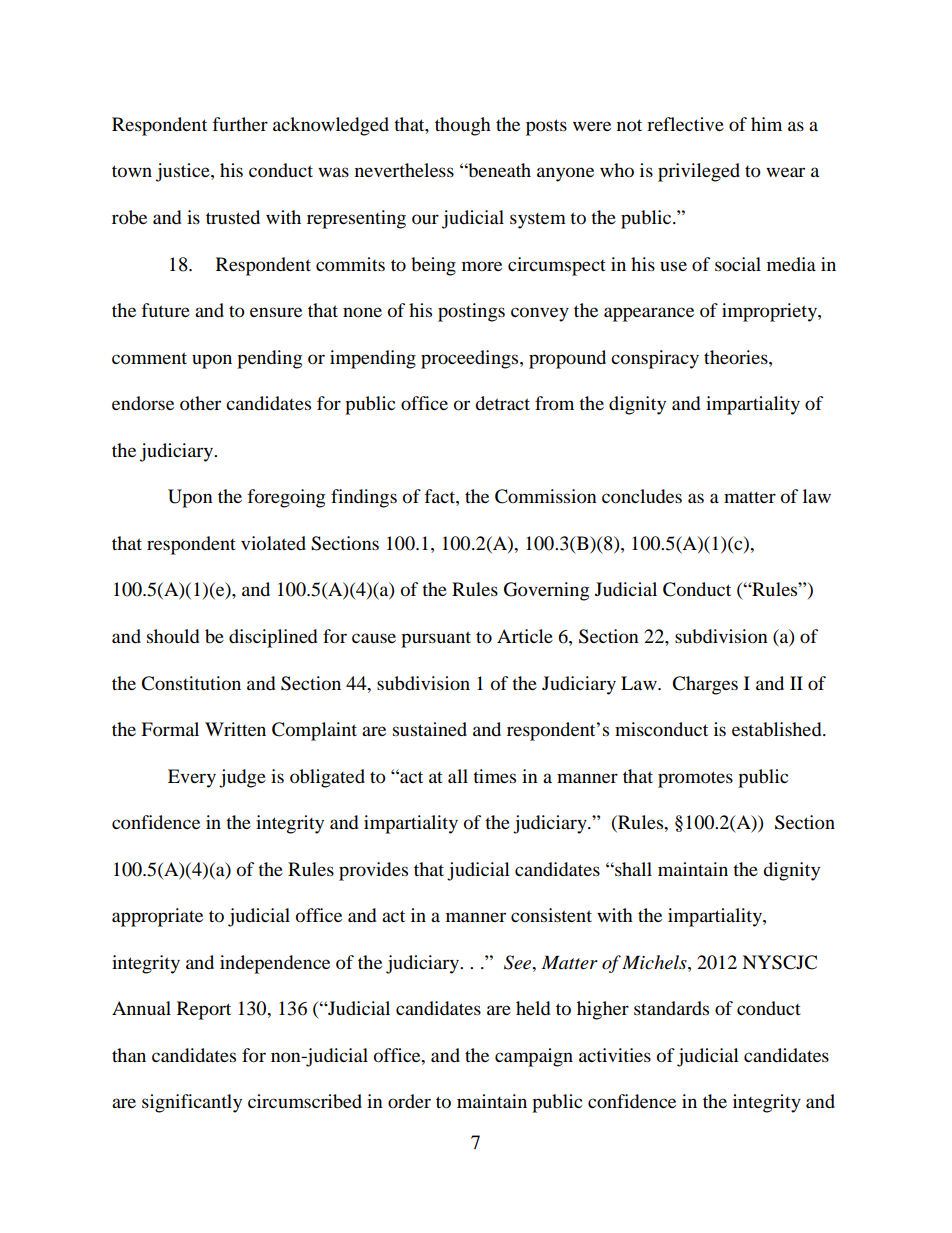 Image resolution: width=952 pixels, height=1233 pixels. Describe the element at coordinates (200, 403) in the document. I see `other` at that location.
